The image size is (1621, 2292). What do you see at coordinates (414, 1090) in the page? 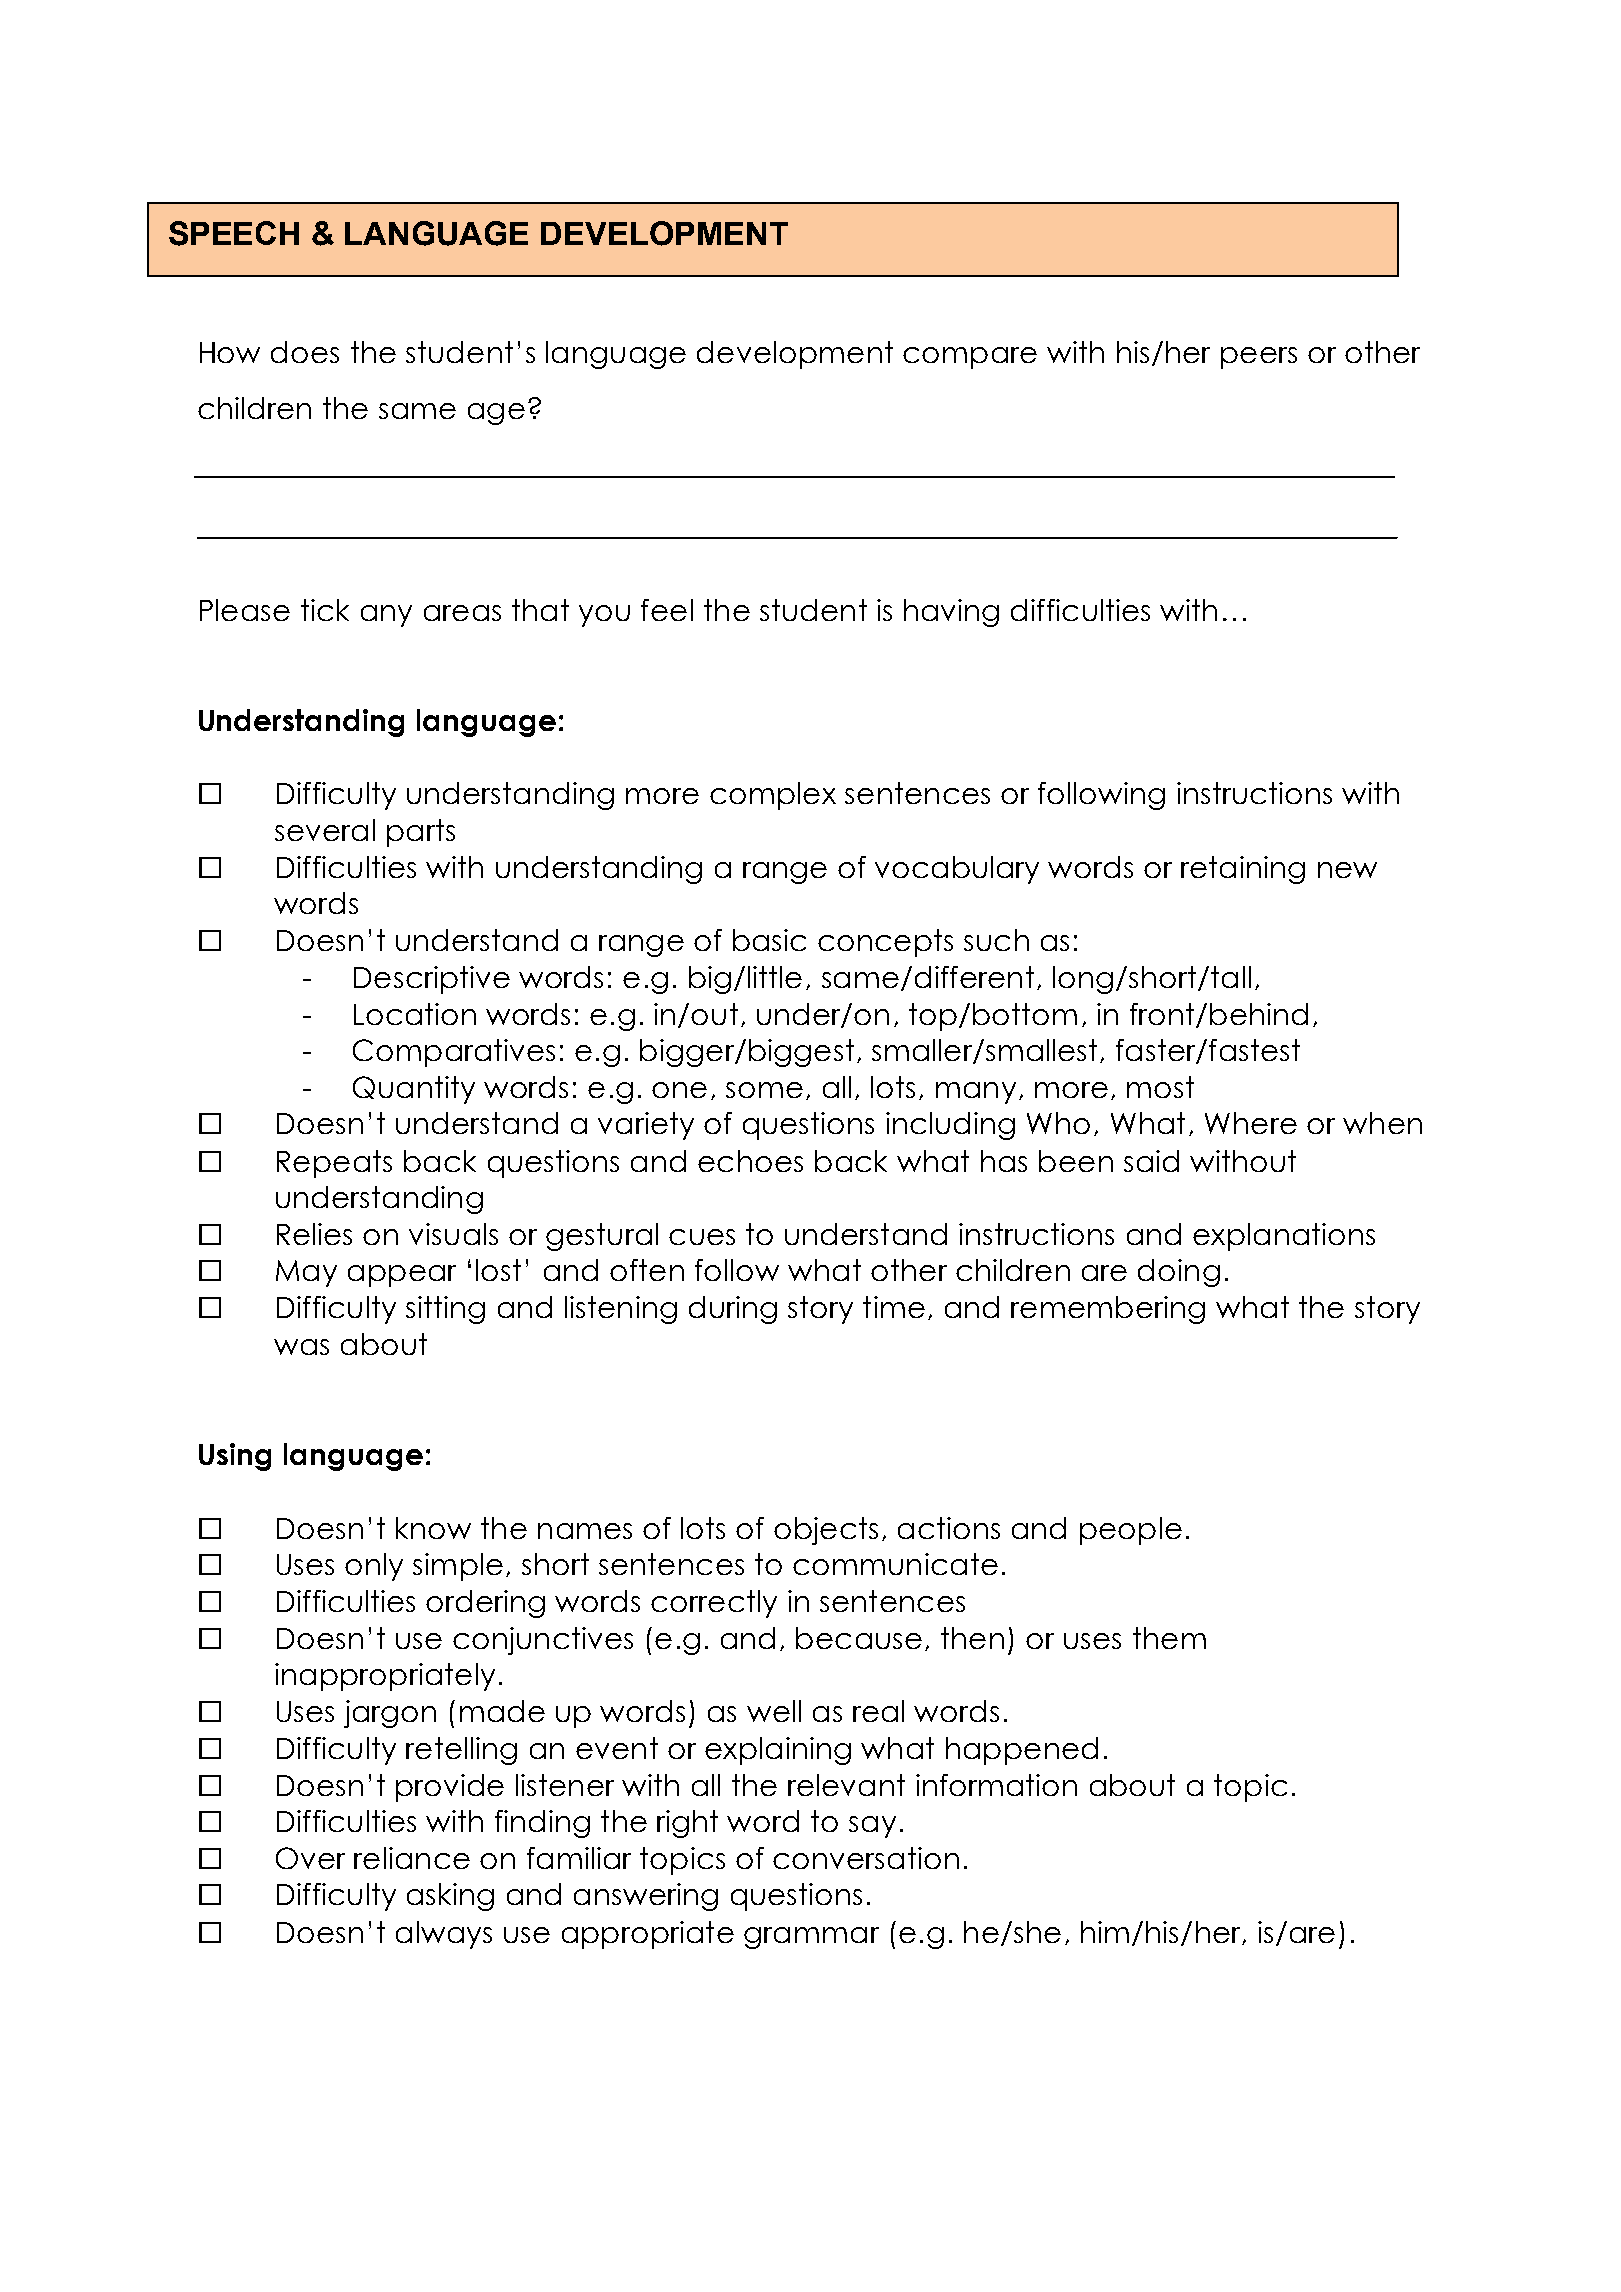
I see `Quantity` at bounding box center [414, 1090].
